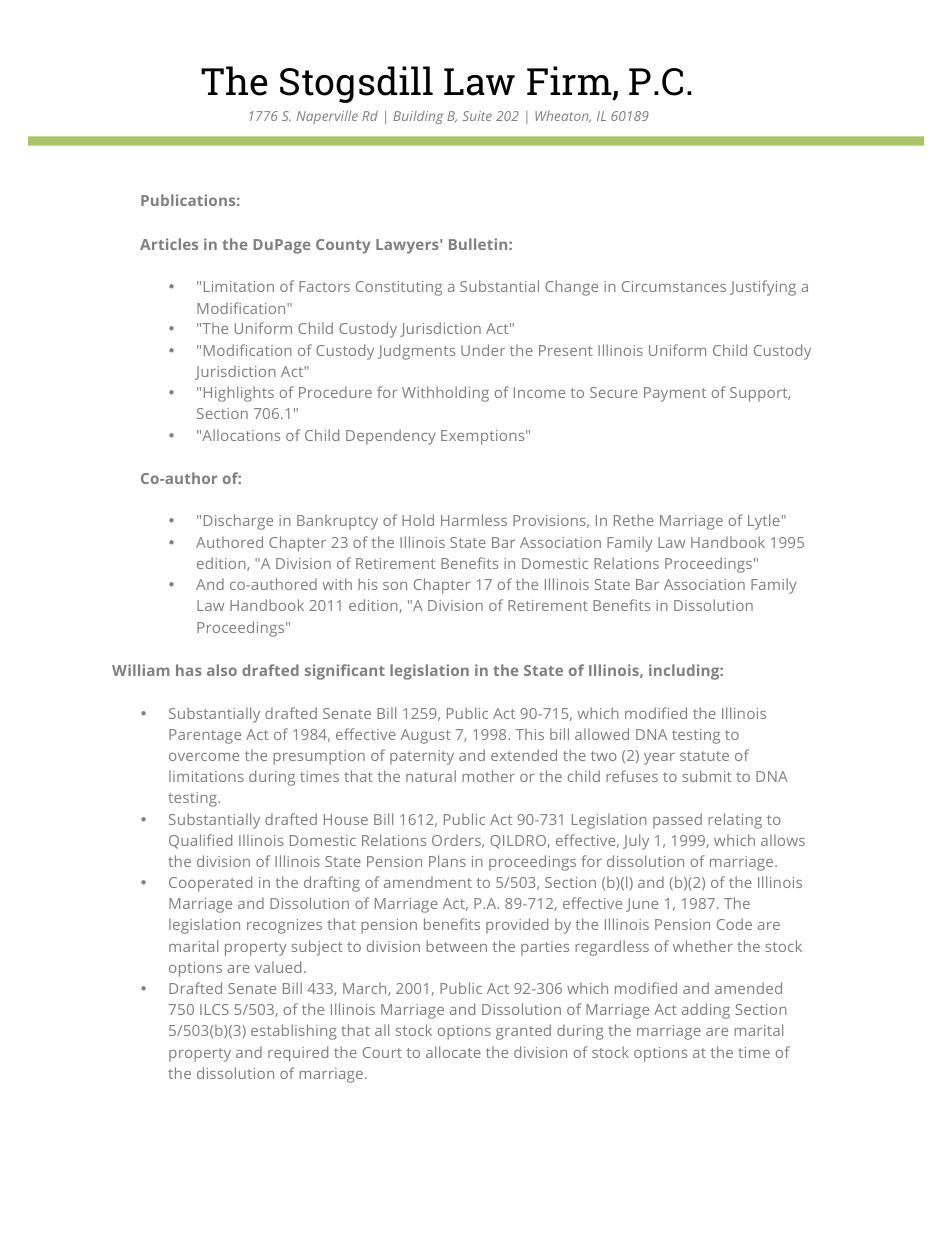 This document has width=952, height=1233. I want to click on allocate, so click(453, 1052).
